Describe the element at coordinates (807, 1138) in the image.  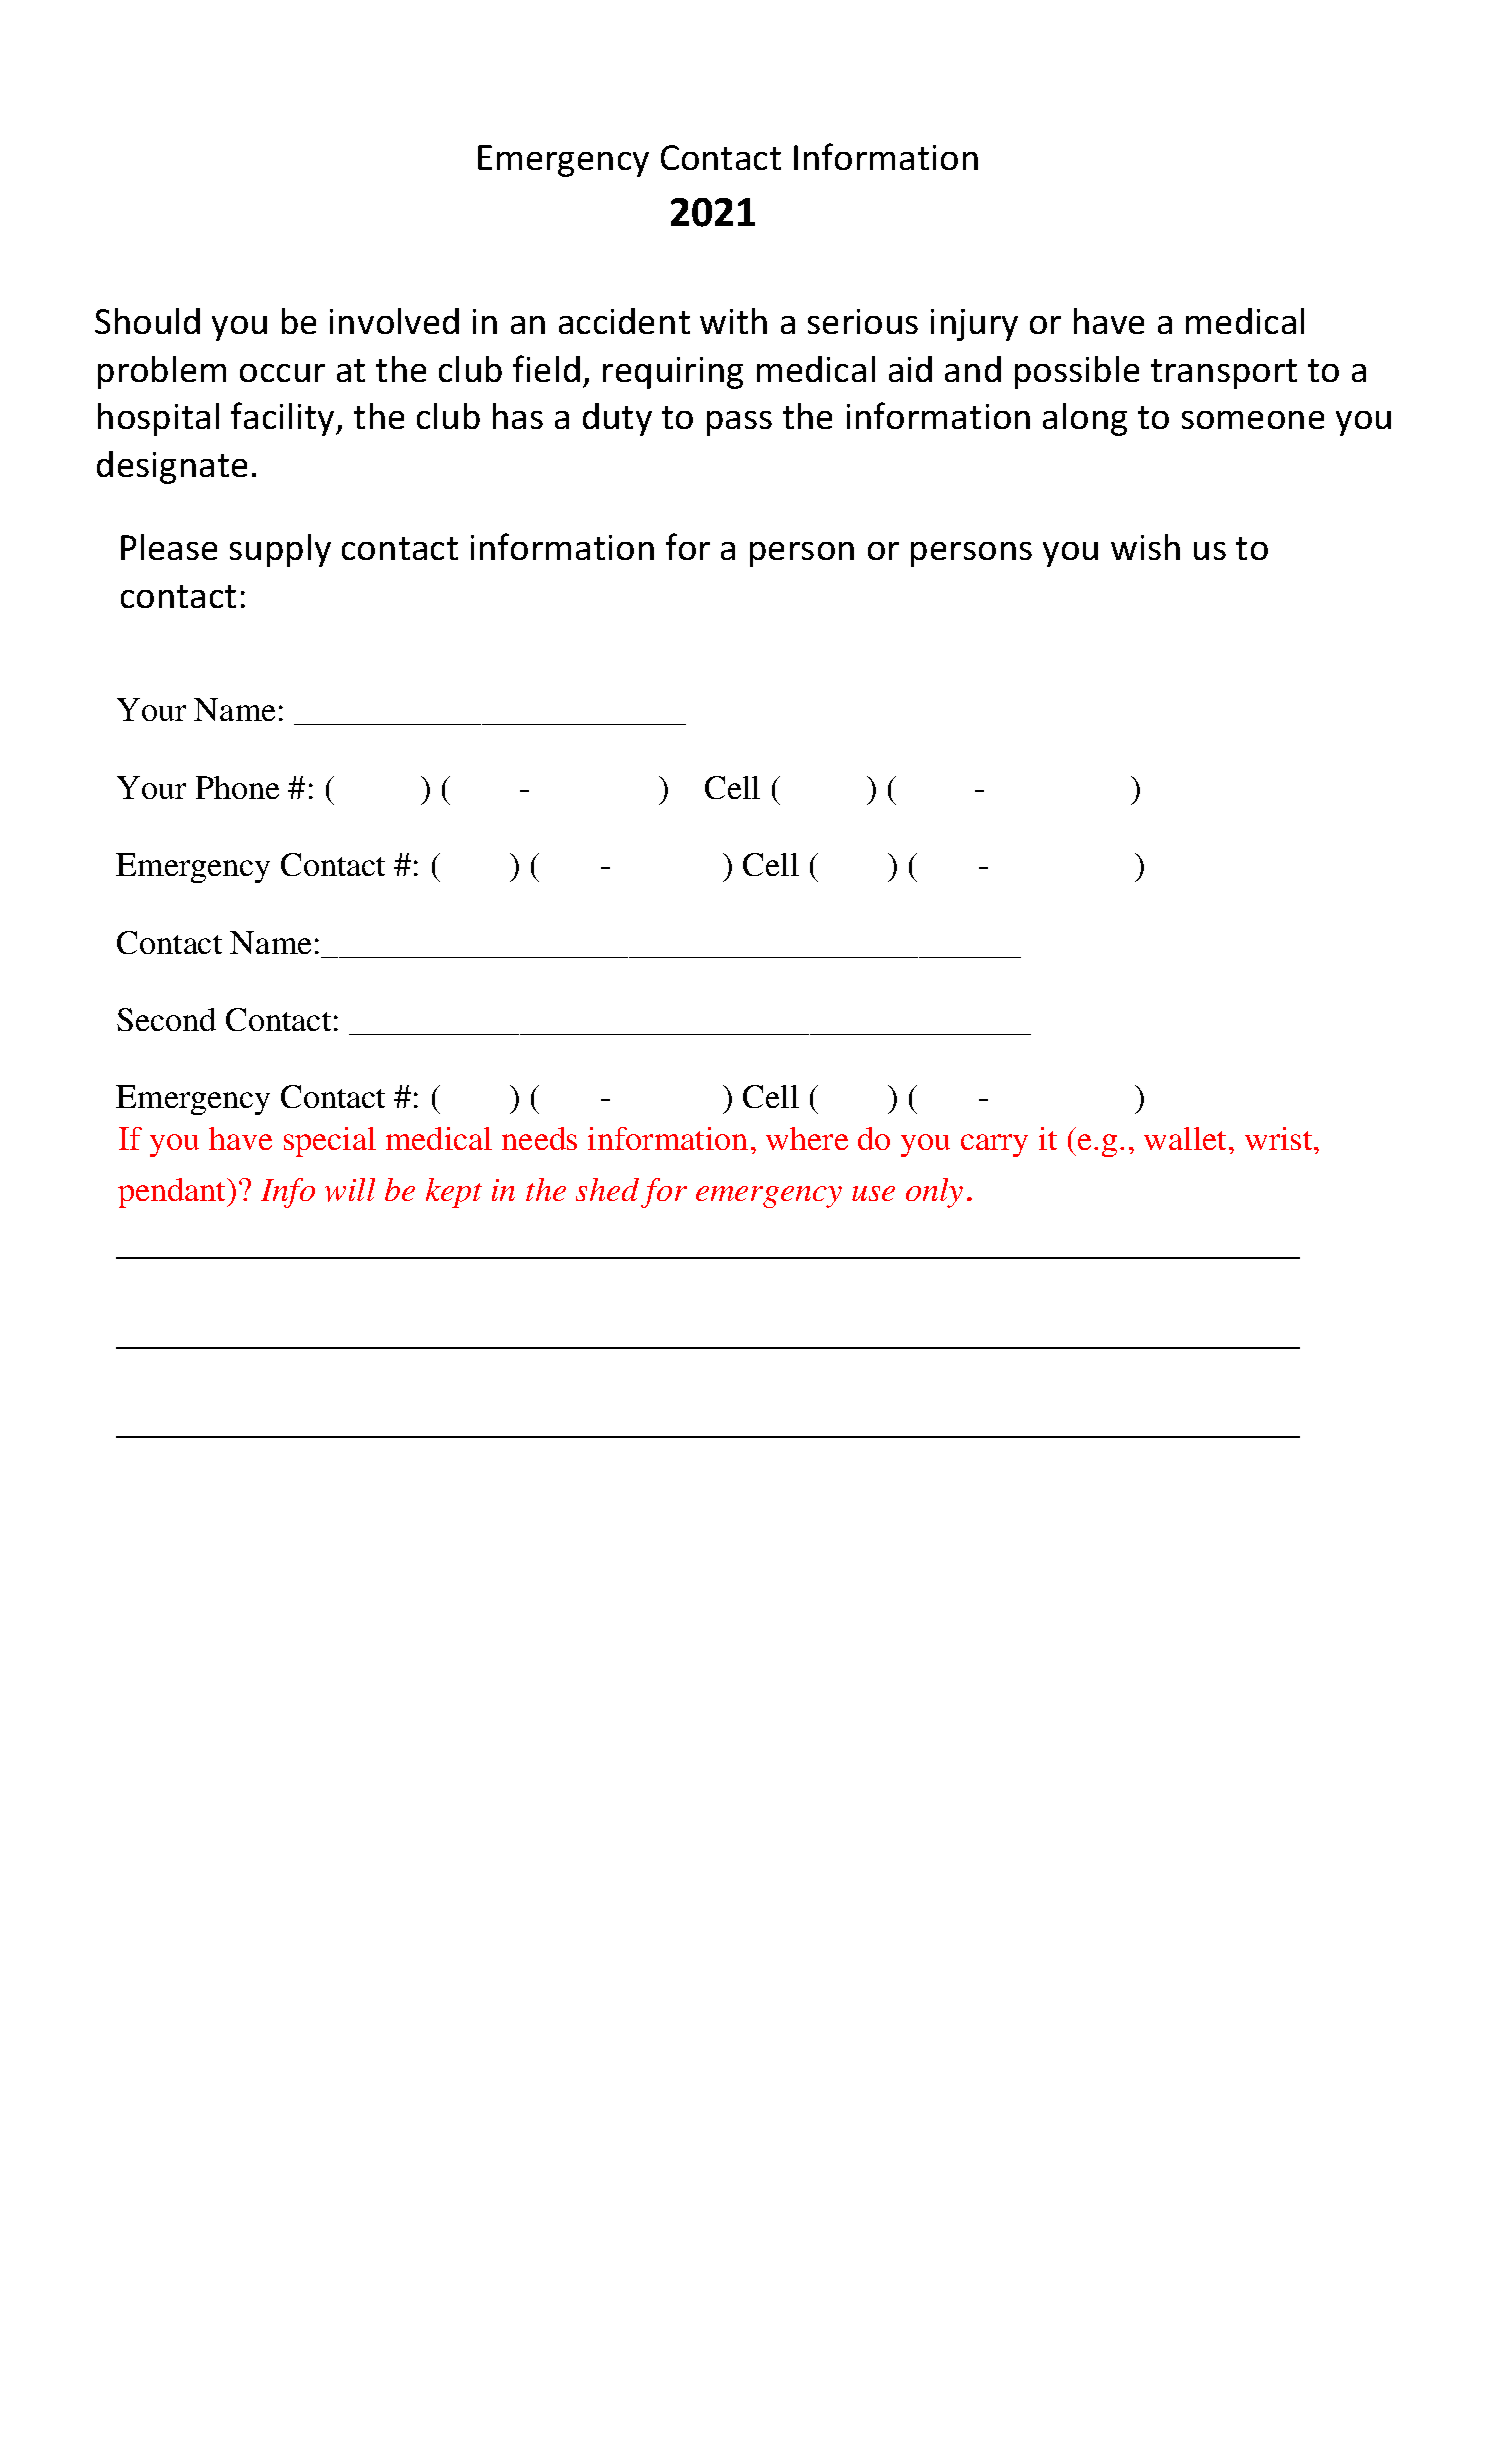
I see `where` at that location.
